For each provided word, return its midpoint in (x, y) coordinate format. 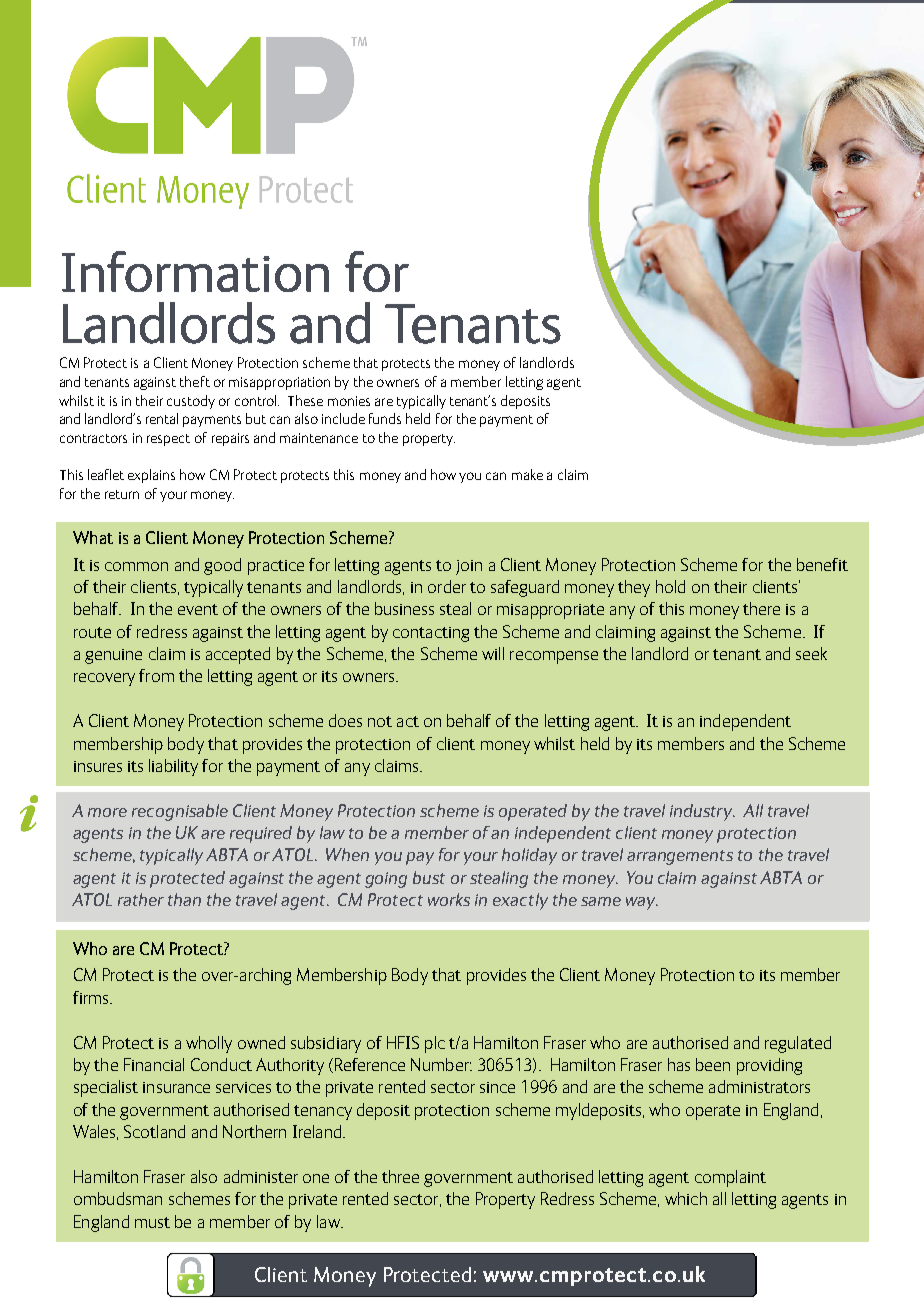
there (761, 608)
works (449, 899)
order (447, 586)
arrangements (680, 857)
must (152, 1222)
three (400, 1176)
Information (195, 271)
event (198, 609)
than (184, 899)
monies (349, 401)
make (527, 474)
